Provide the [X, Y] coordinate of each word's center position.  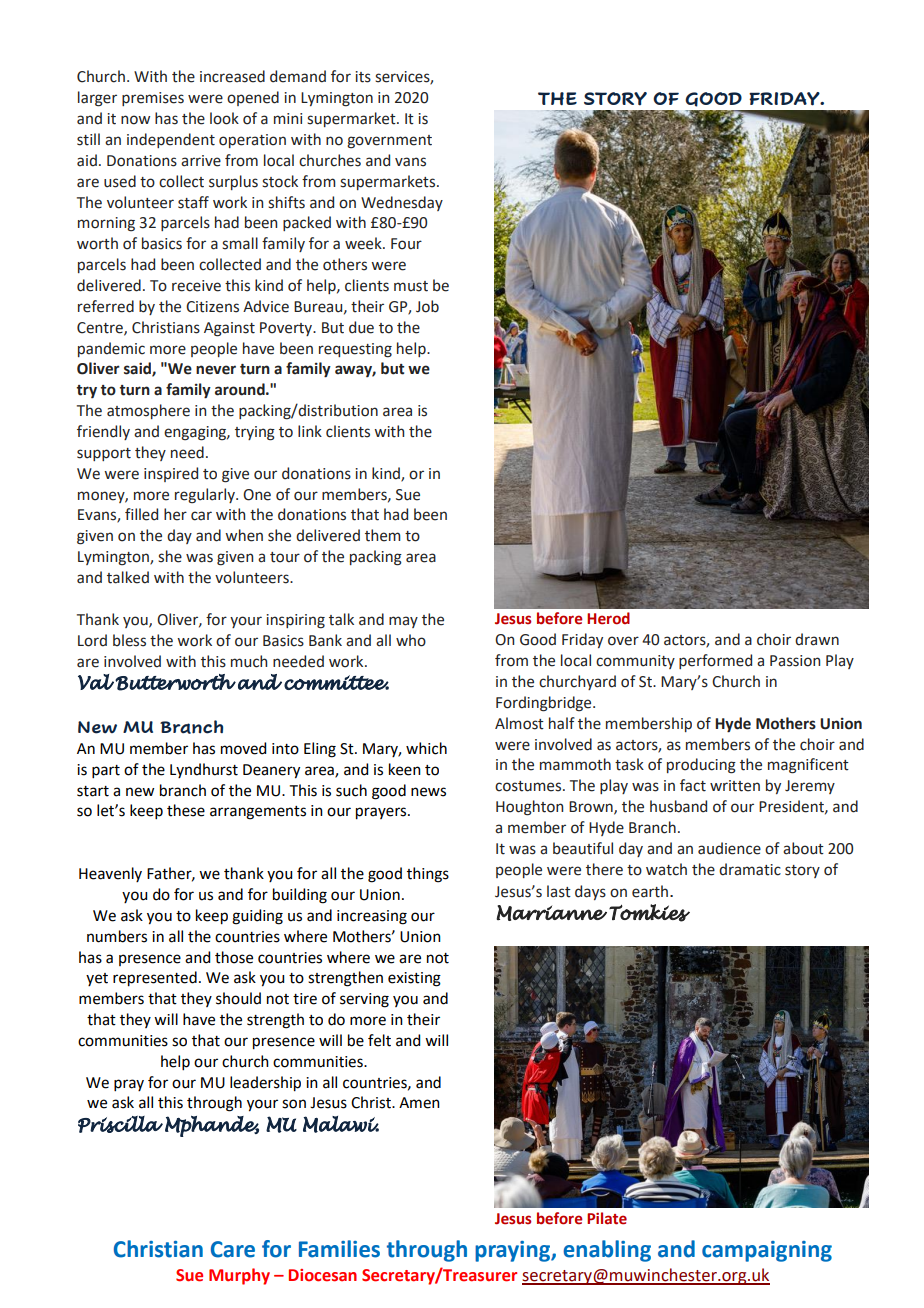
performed [715, 661]
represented [155, 979]
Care [233, 1249]
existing [414, 979]
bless [129, 640]
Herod [608, 618]
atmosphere [148, 411]
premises [153, 99]
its [363, 77]
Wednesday [402, 203]
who [411, 640]
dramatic [750, 869]
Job [427, 306]
